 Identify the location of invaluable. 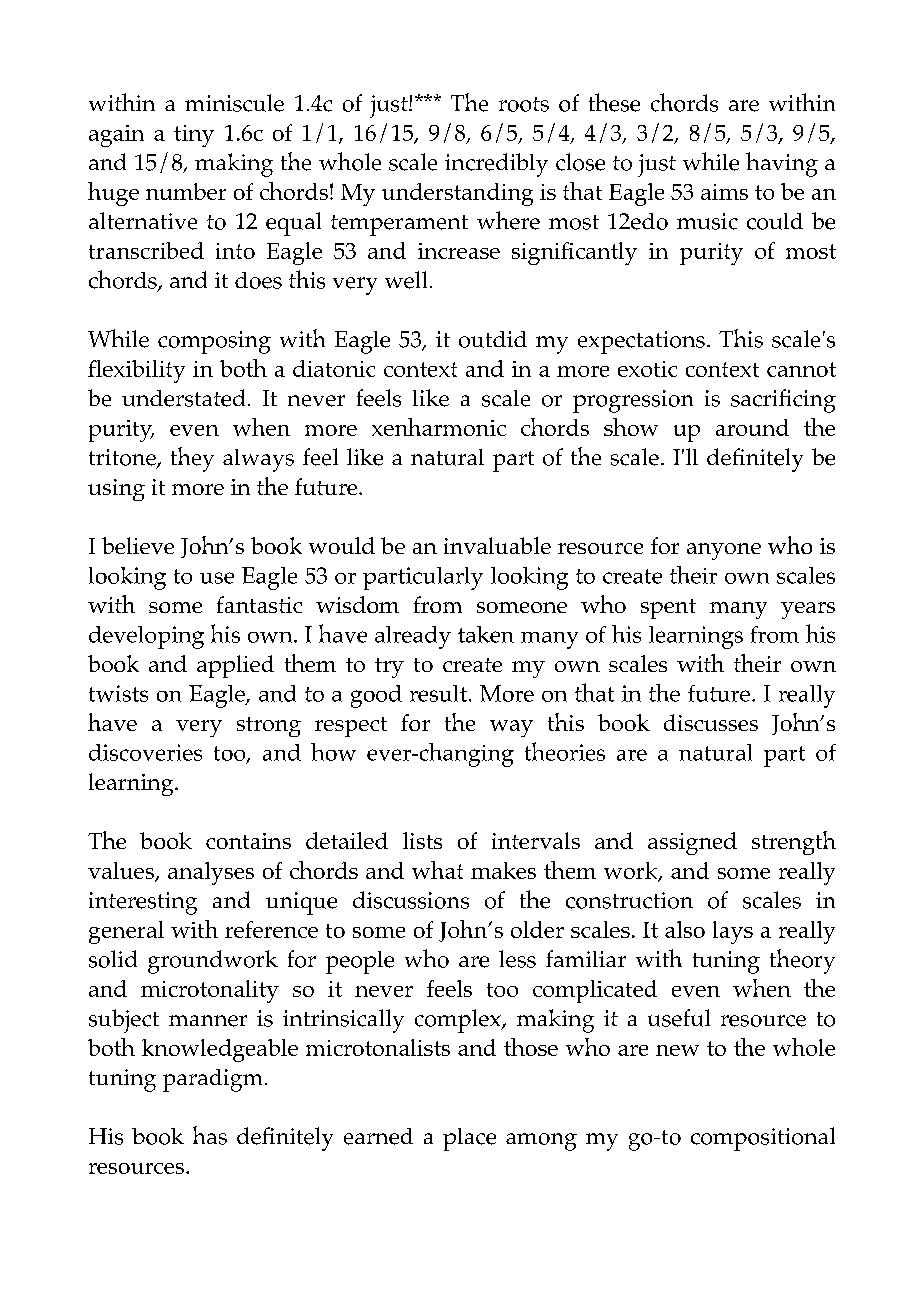
(497, 545).
